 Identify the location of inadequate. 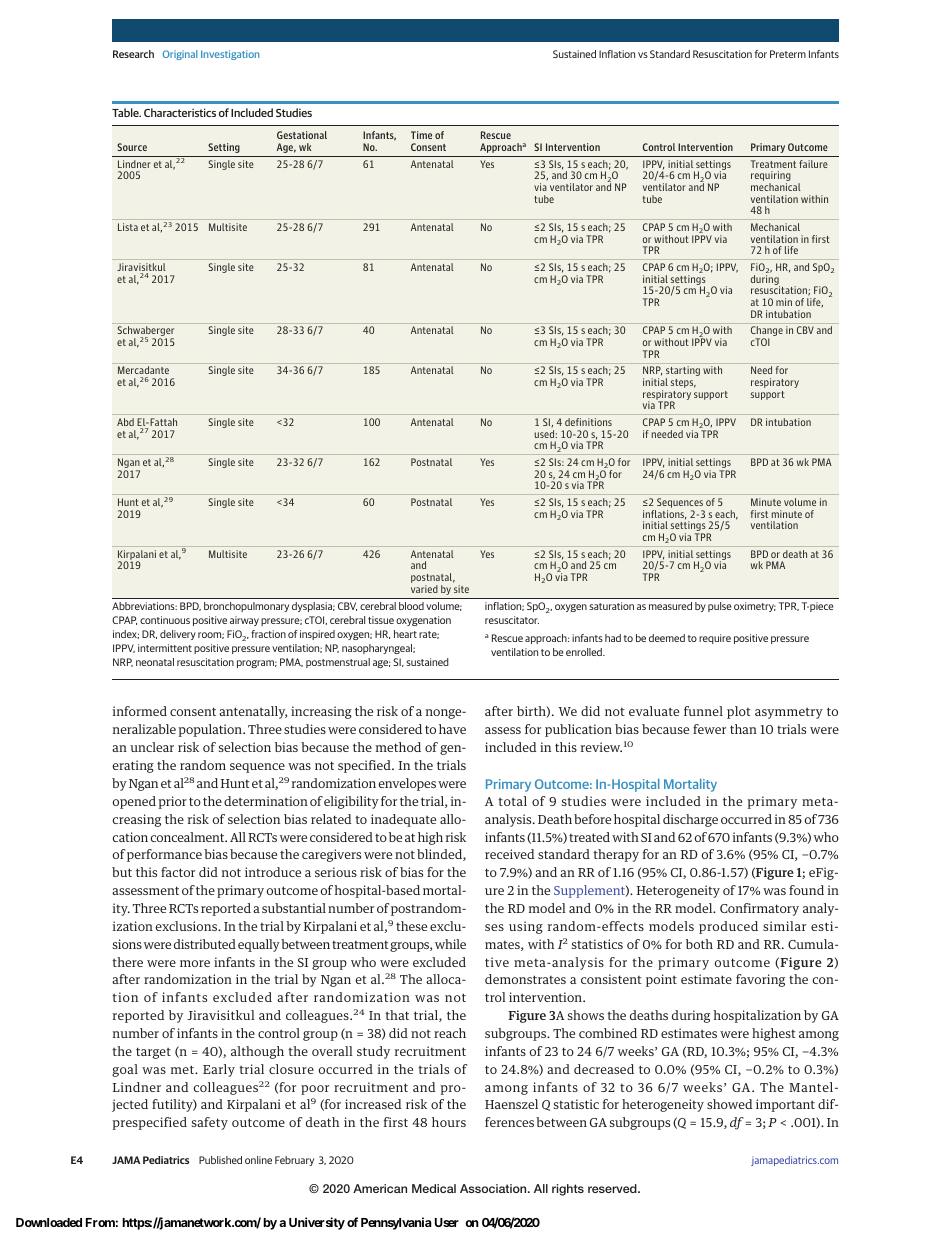
(403, 820).
